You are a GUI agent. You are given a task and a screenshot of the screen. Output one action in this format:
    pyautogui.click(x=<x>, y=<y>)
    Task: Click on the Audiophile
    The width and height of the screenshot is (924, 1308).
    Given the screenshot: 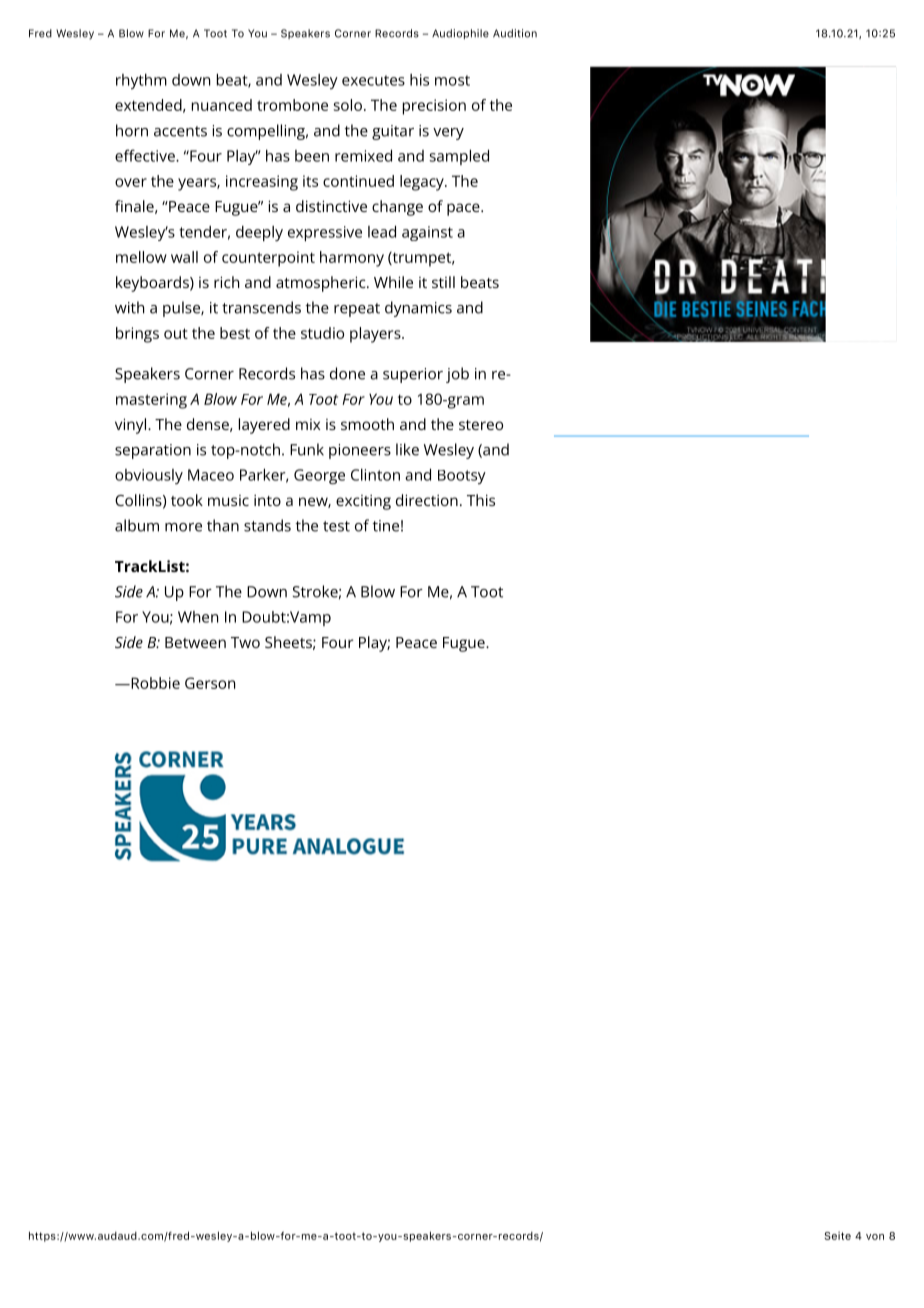 What is the action you would take?
    pyautogui.click(x=460, y=34)
